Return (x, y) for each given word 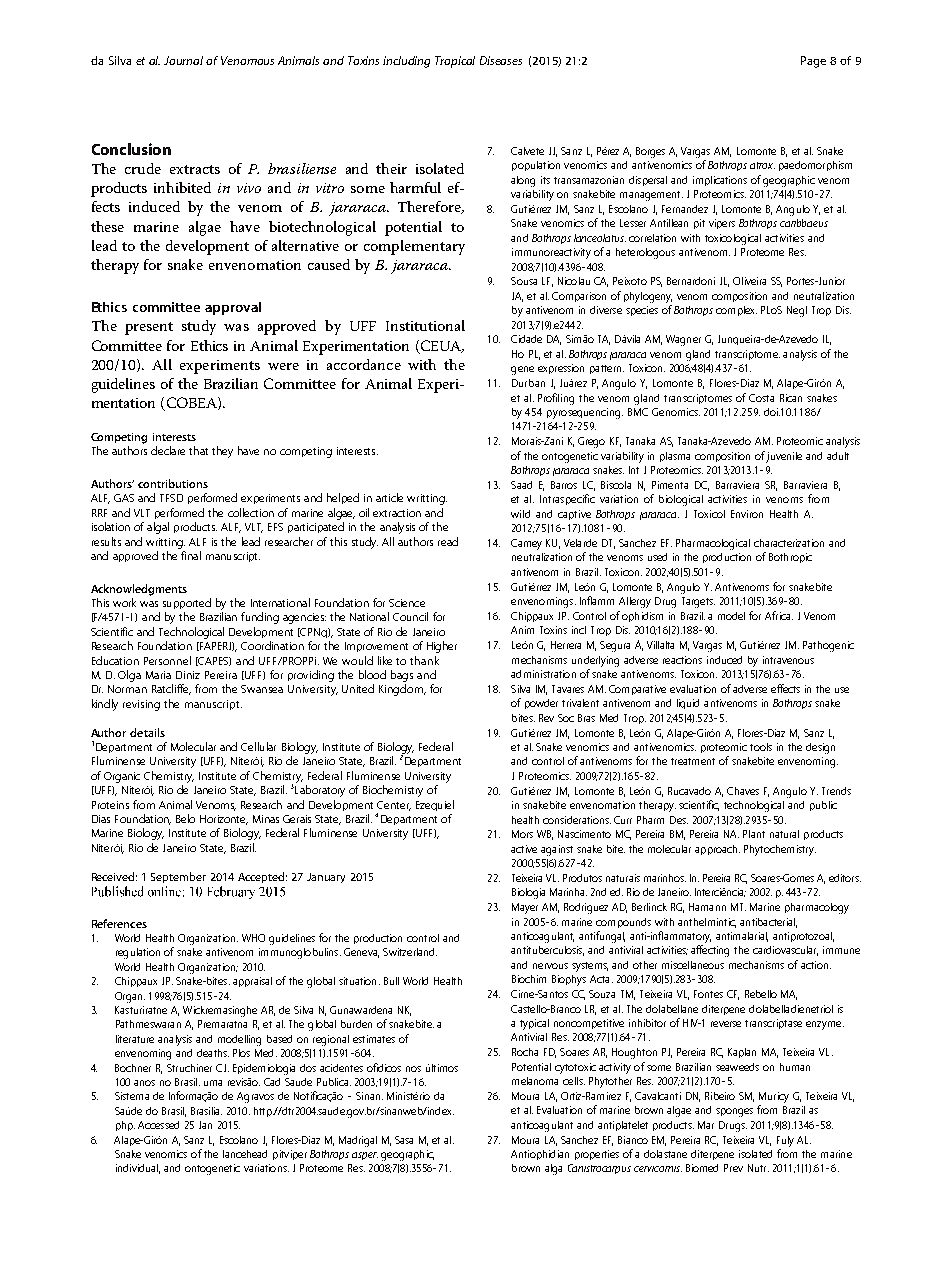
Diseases (501, 60)
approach (717, 850)
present (149, 328)
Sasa (404, 1140)
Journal (183, 60)
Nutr (758, 1168)
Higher (442, 647)
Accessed (158, 1125)
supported (187, 603)
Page (813, 62)
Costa (761, 398)
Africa (779, 615)
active (524, 849)
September (178, 877)
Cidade (526, 339)
